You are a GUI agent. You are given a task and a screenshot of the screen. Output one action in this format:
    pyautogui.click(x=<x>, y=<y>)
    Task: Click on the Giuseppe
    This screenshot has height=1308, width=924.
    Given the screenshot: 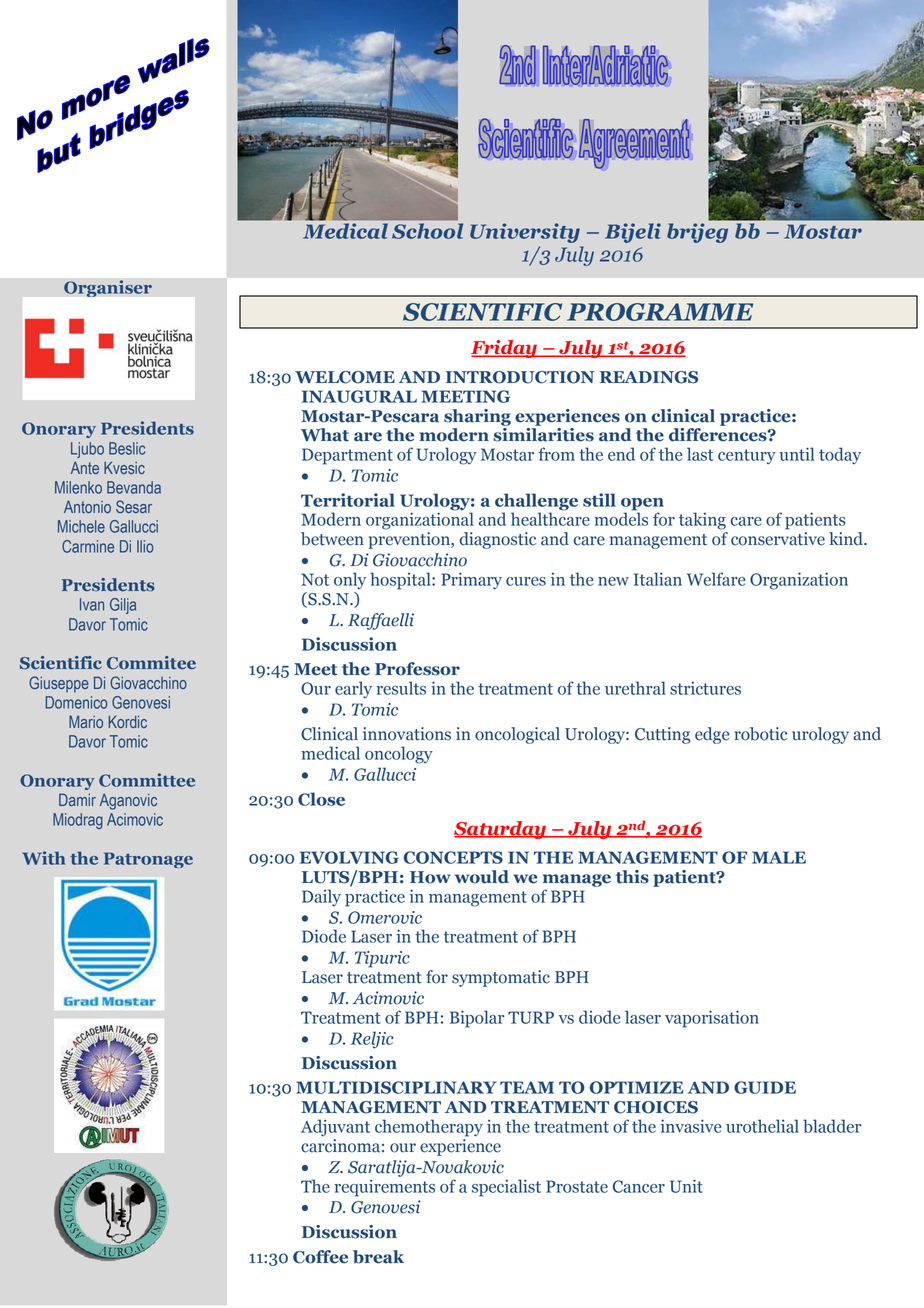 What is the action you would take?
    pyautogui.click(x=59, y=684)
